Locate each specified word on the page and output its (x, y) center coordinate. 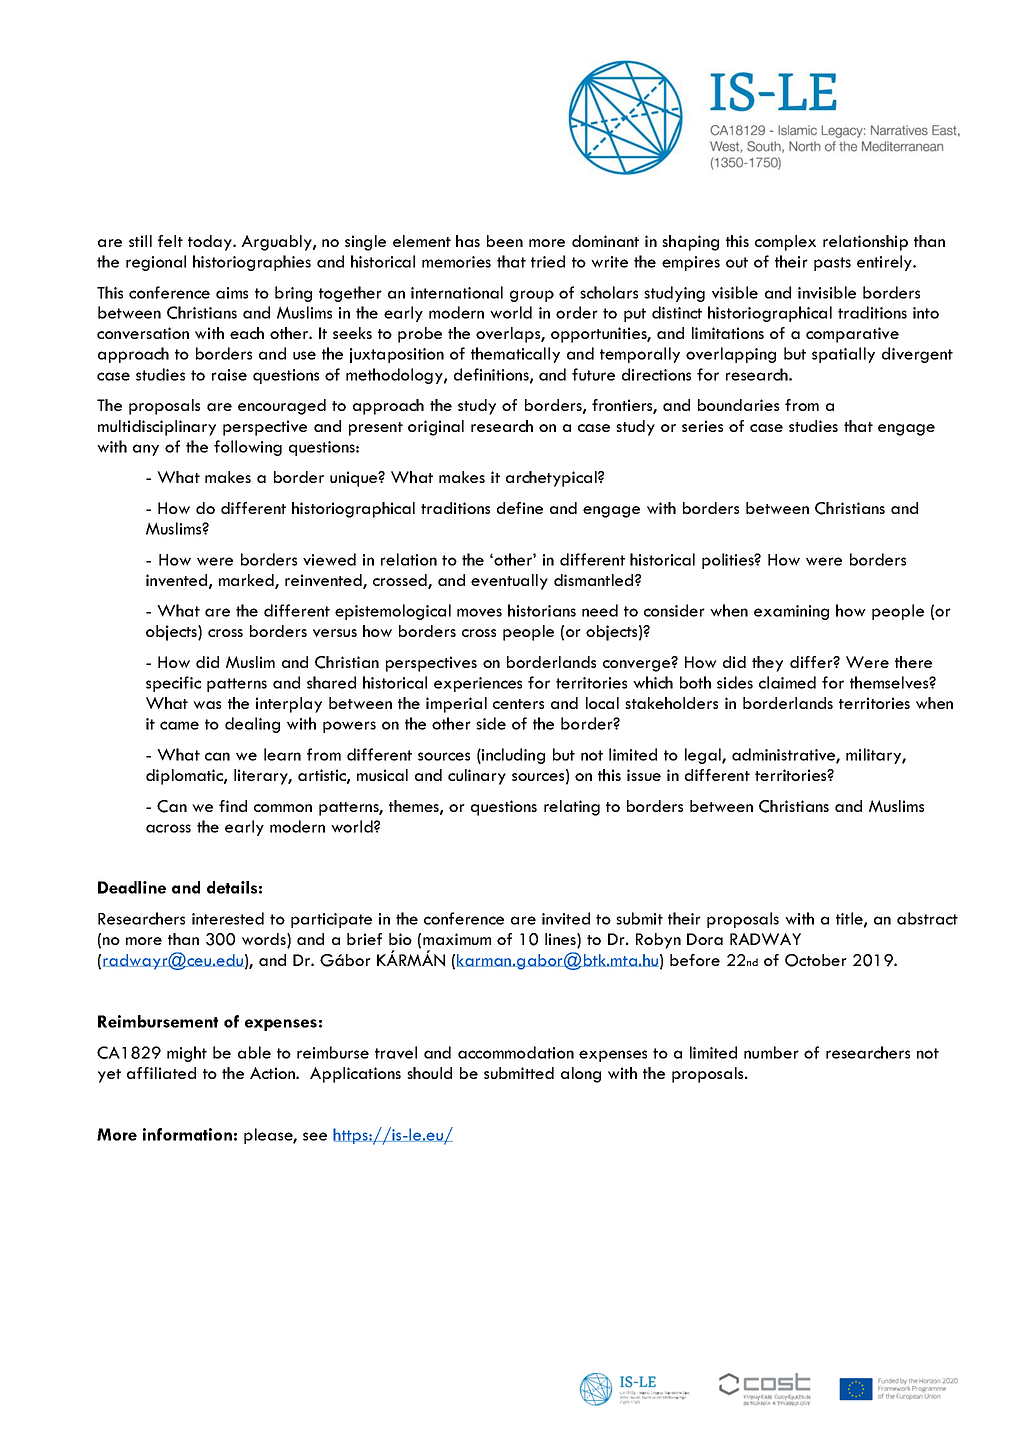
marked (247, 581)
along (581, 1075)
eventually (509, 582)
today (211, 243)
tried (548, 261)
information (187, 1134)
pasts (832, 264)
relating (572, 808)
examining (791, 612)
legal (704, 756)
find (233, 806)
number (771, 1052)
